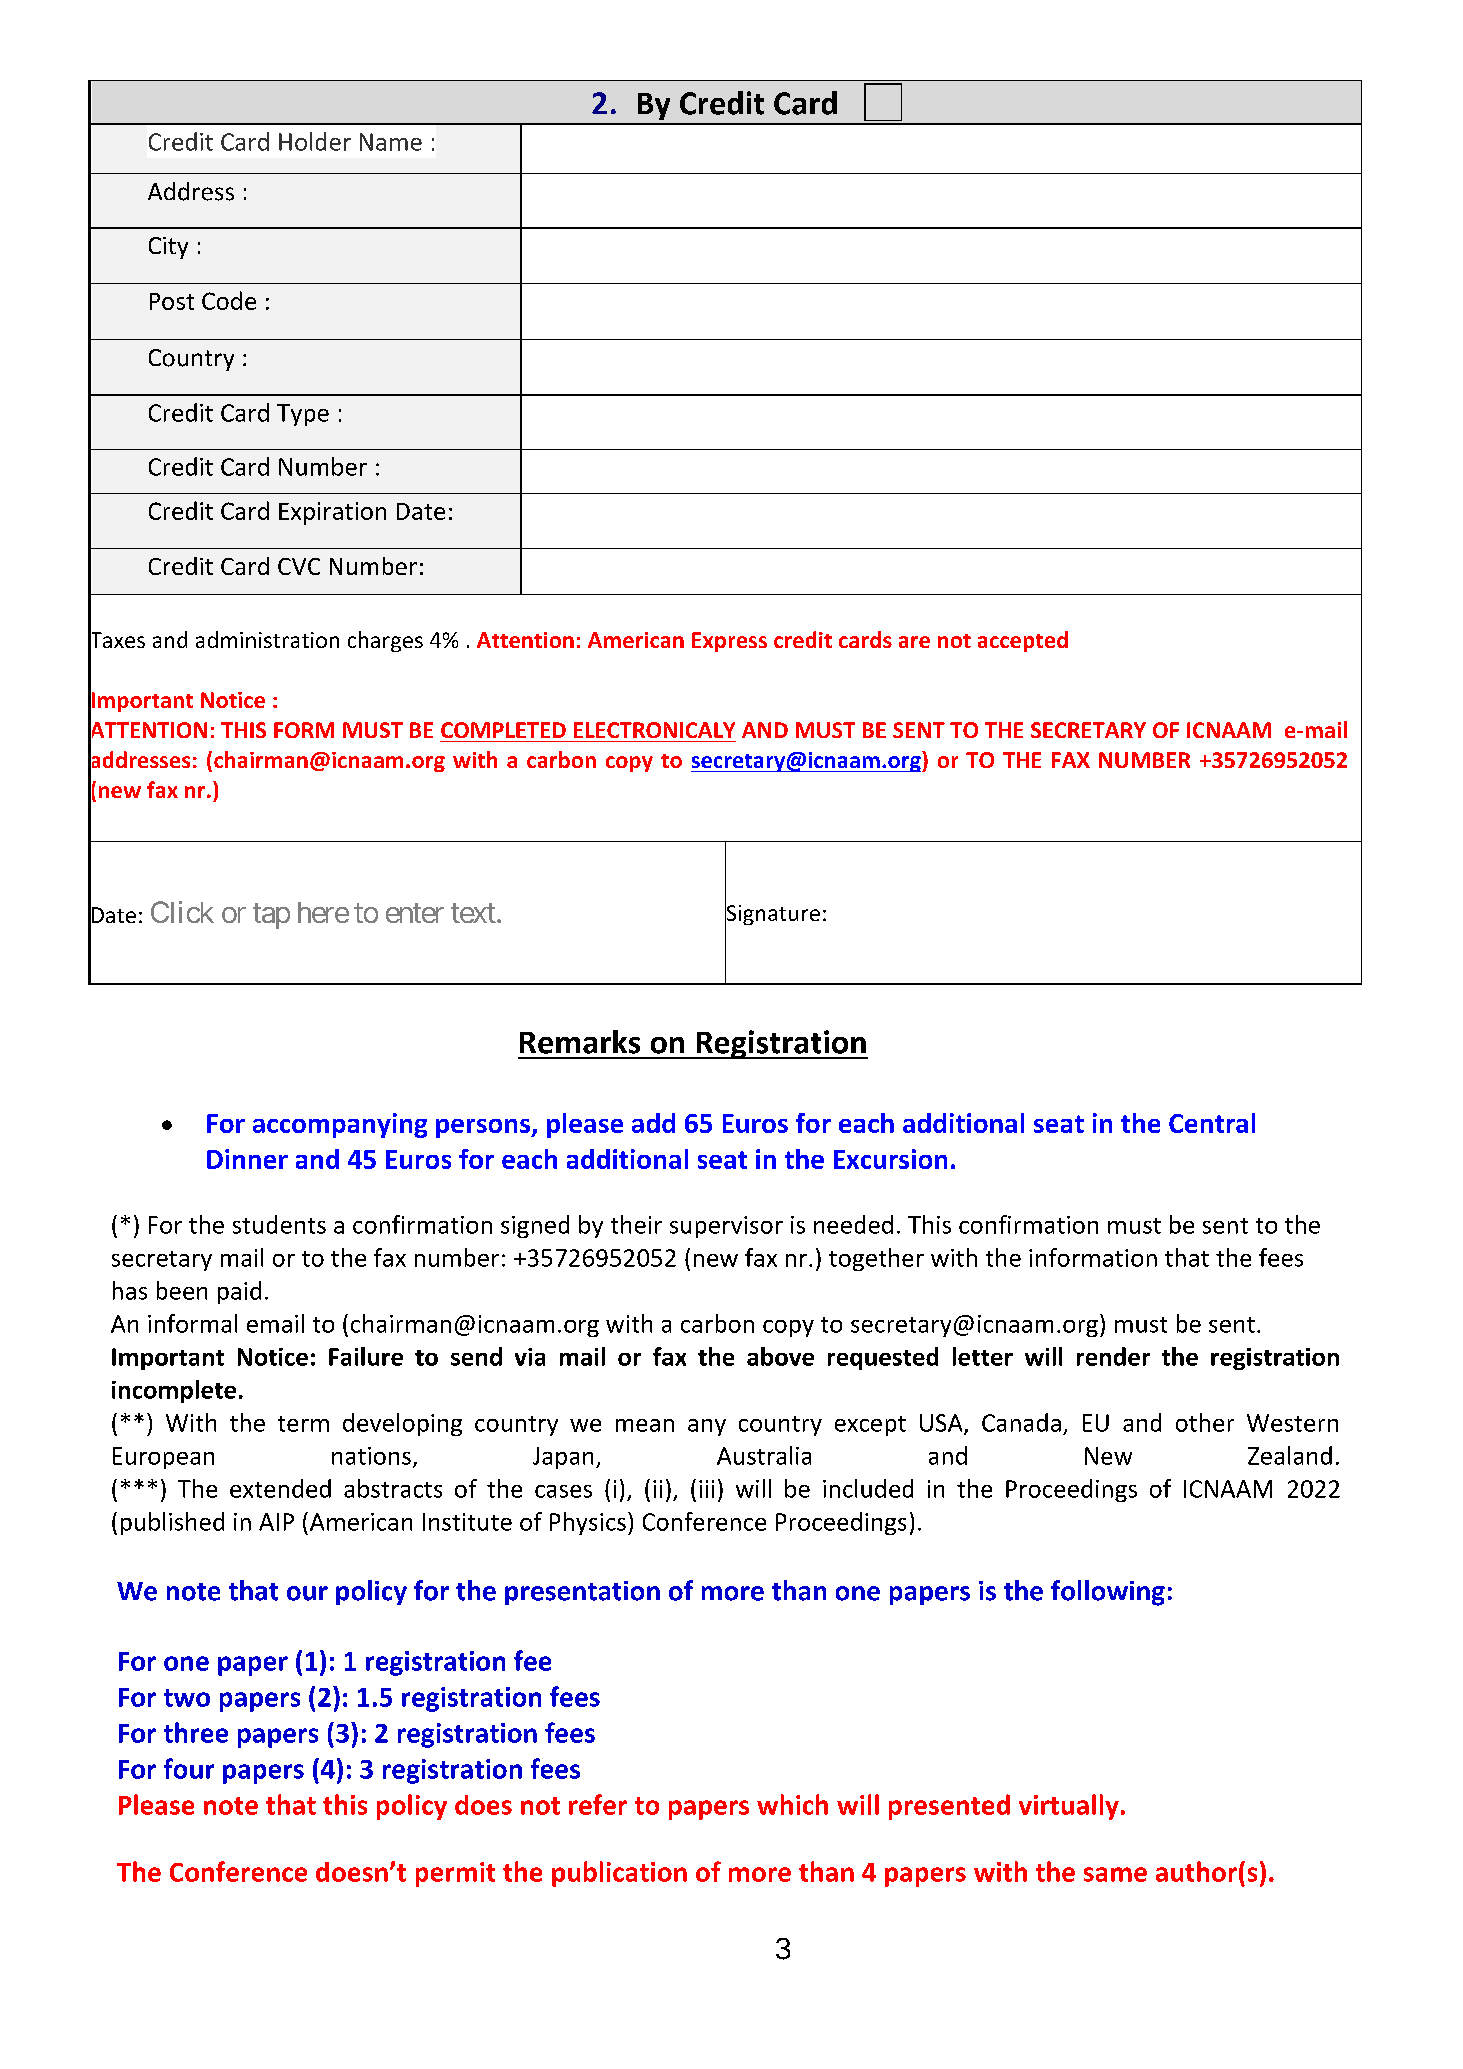  I want to click on mean, so click(645, 1425).
